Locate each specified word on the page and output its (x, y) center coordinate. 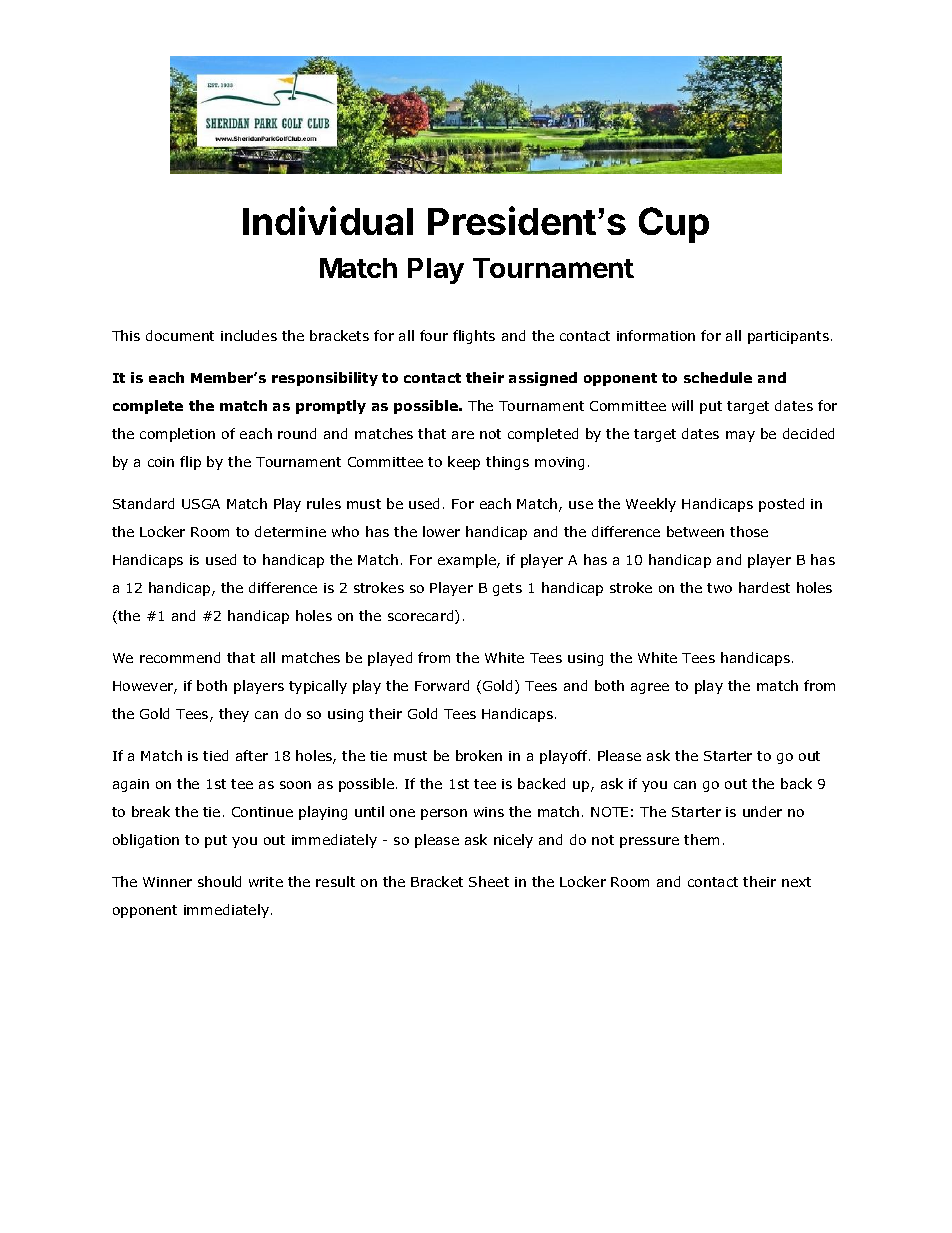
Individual (328, 220)
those (749, 531)
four (434, 335)
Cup (674, 225)
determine (290, 531)
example (468, 561)
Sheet (489, 881)
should (219, 881)
